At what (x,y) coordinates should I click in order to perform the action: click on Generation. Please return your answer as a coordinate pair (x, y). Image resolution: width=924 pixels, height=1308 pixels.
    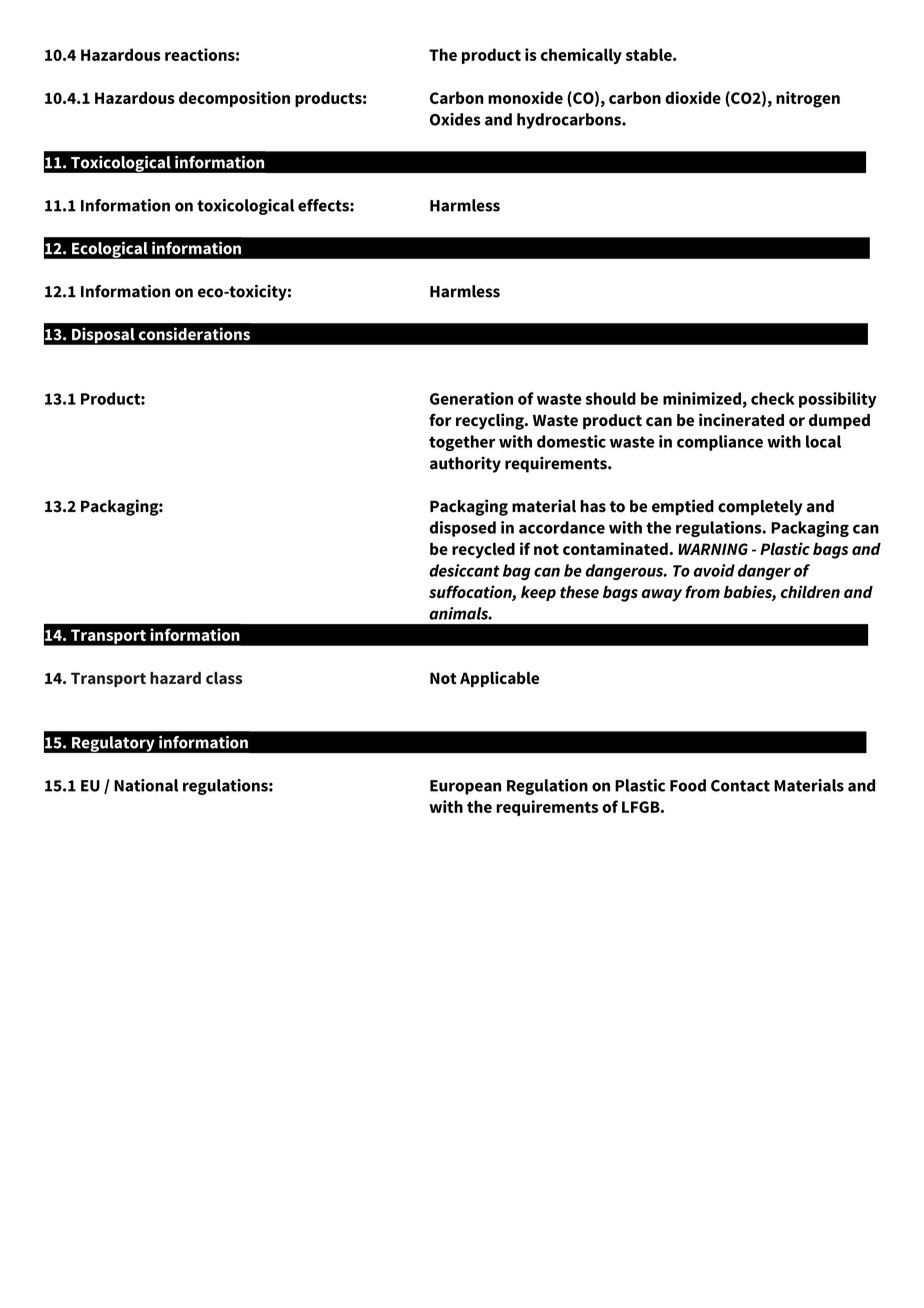
    Looking at the image, I should click on (471, 398).
